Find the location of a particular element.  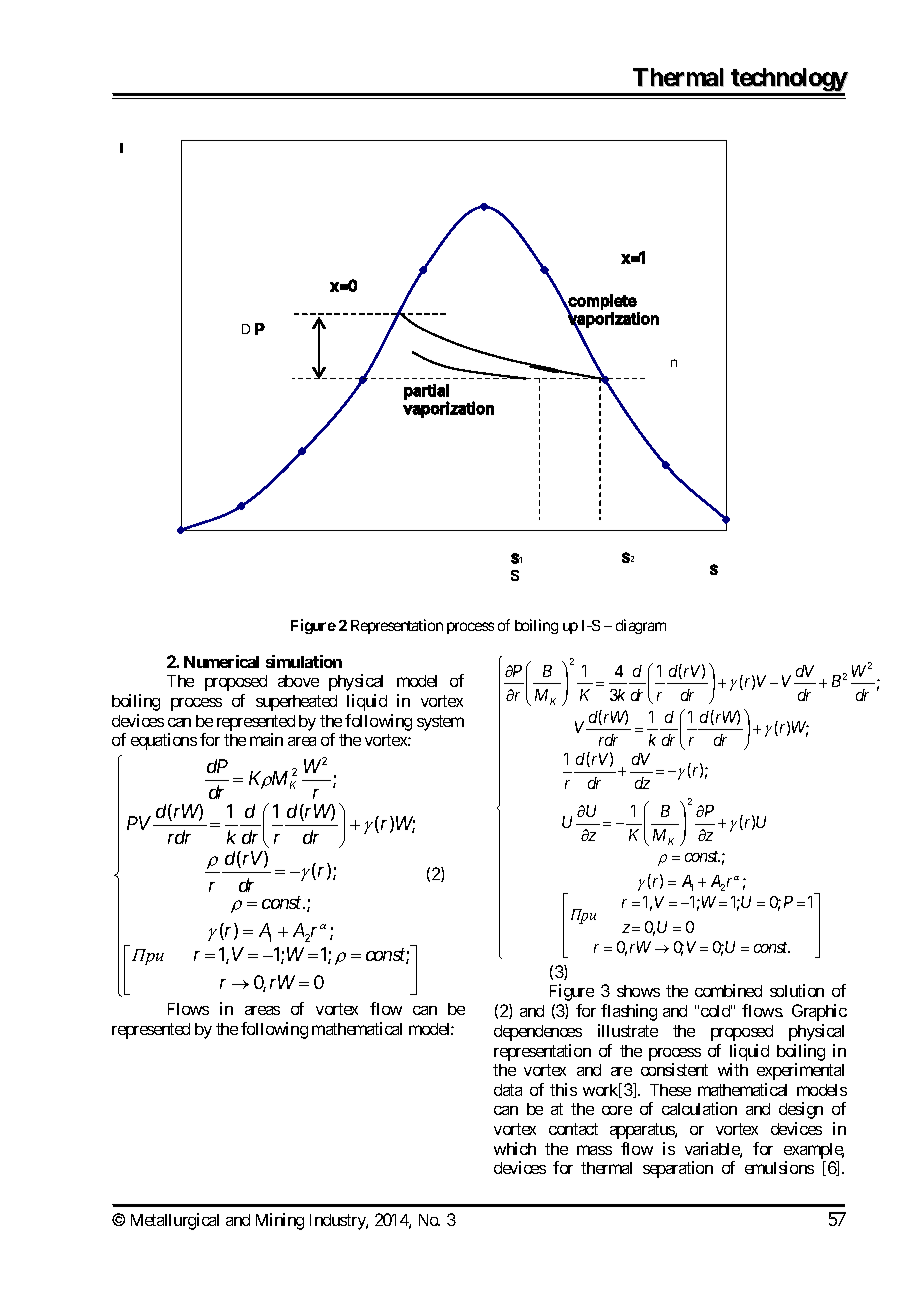

main is located at coordinates (266, 739).
